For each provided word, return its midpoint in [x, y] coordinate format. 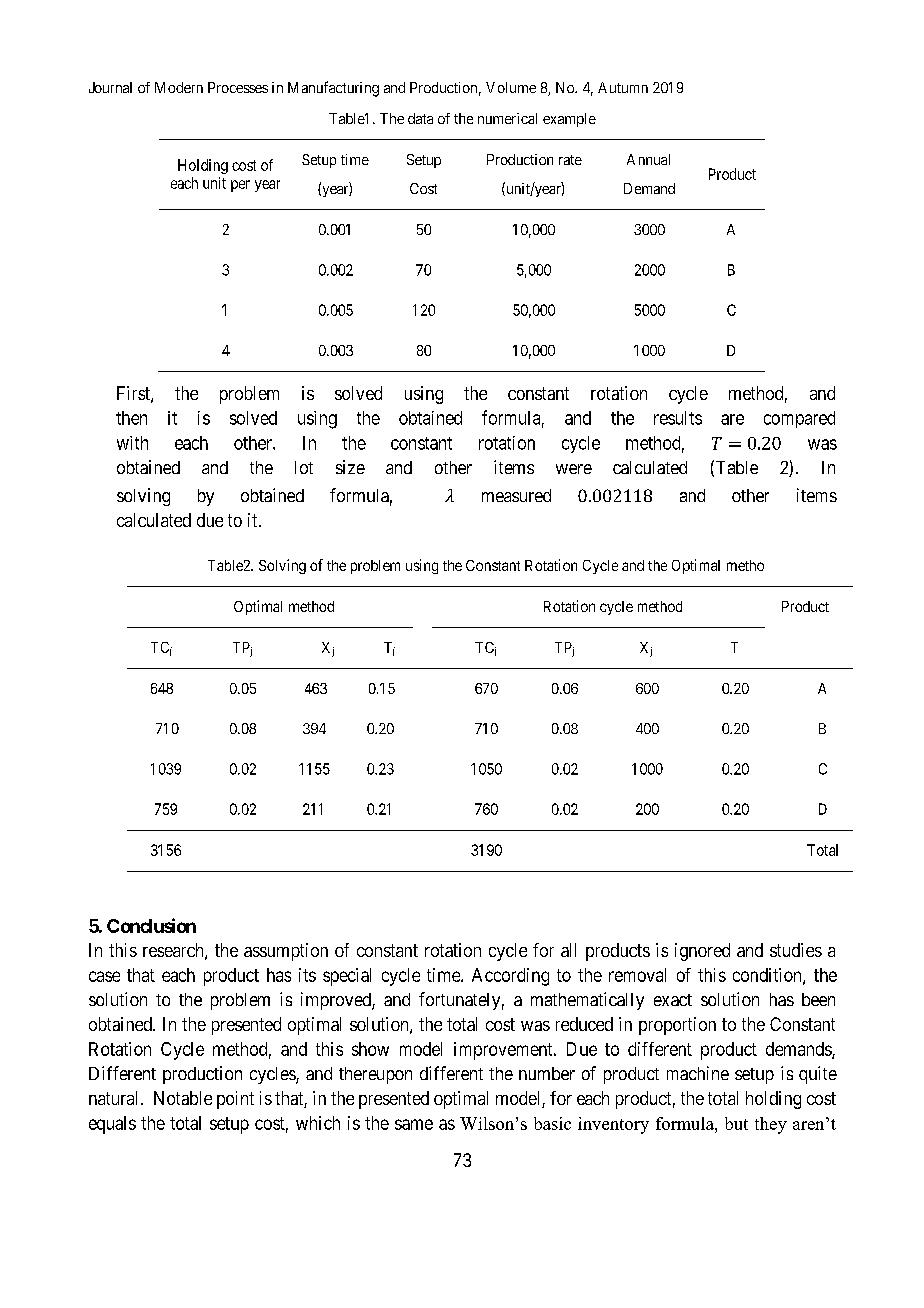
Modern [179, 87]
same [414, 1124]
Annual [648, 159]
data [420, 118]
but [736, 1123]
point [235, 1100]
